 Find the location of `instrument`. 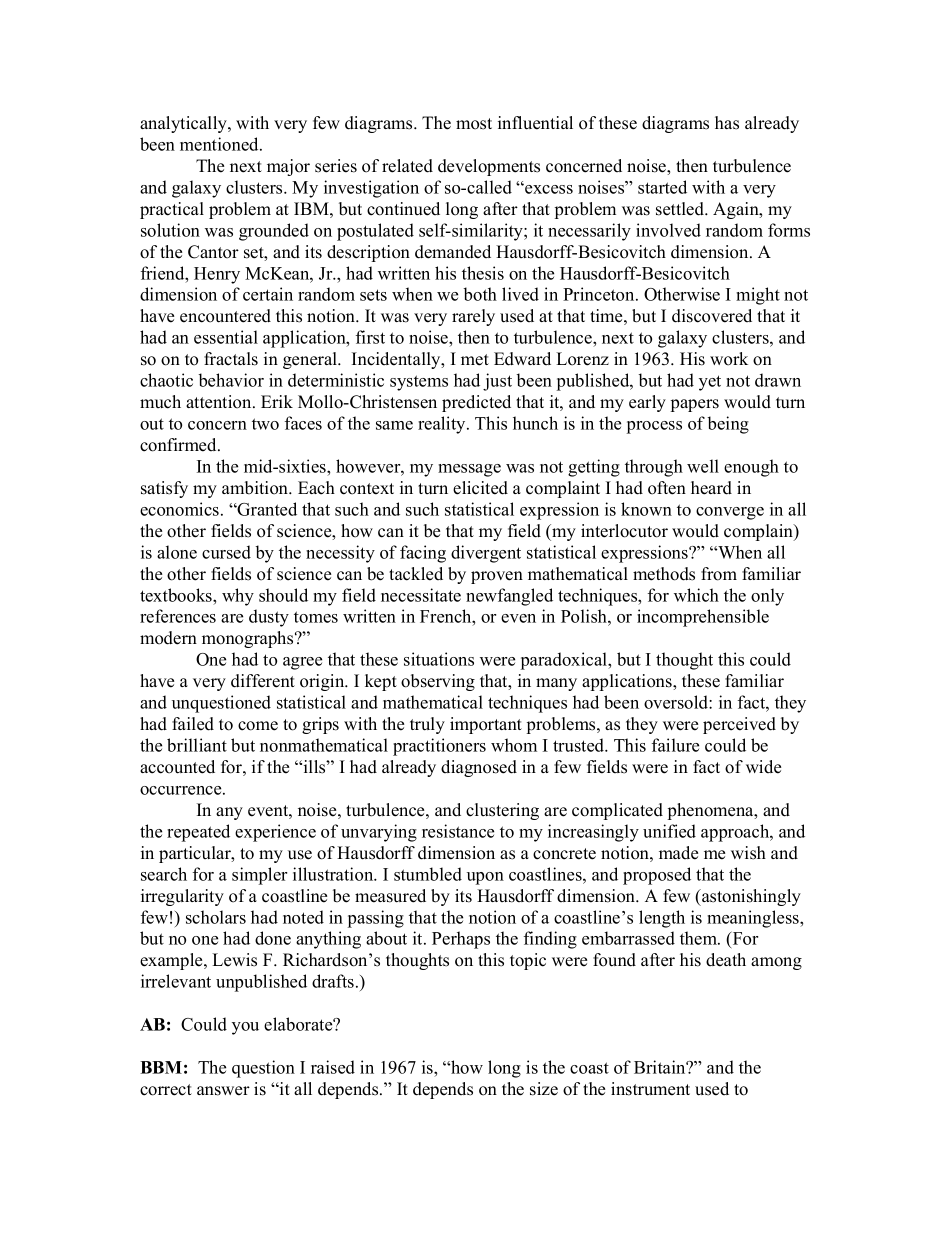

instrument is located at coordinates (650, 1089).
